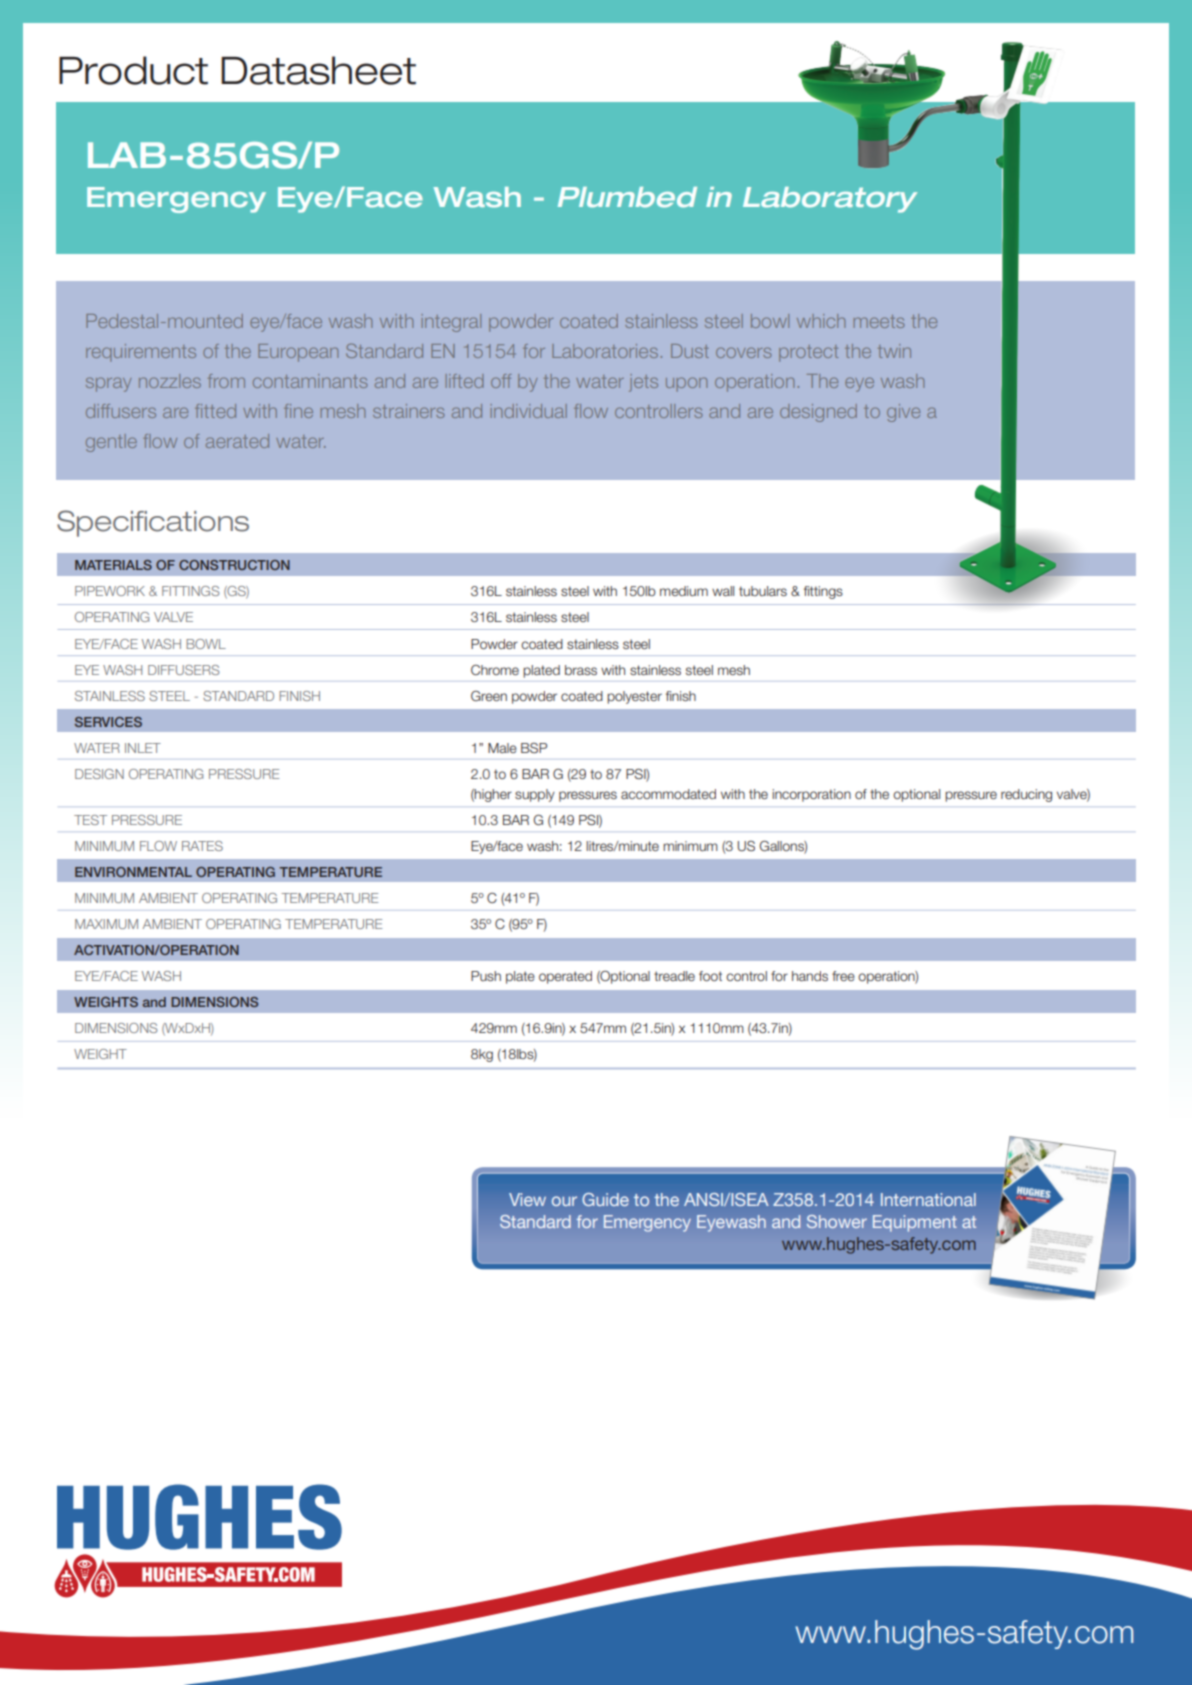 The width and height of the image is (1192, 1685). Describe the element at coordinates (581, 670) in the image. I see `brass` at that location.
